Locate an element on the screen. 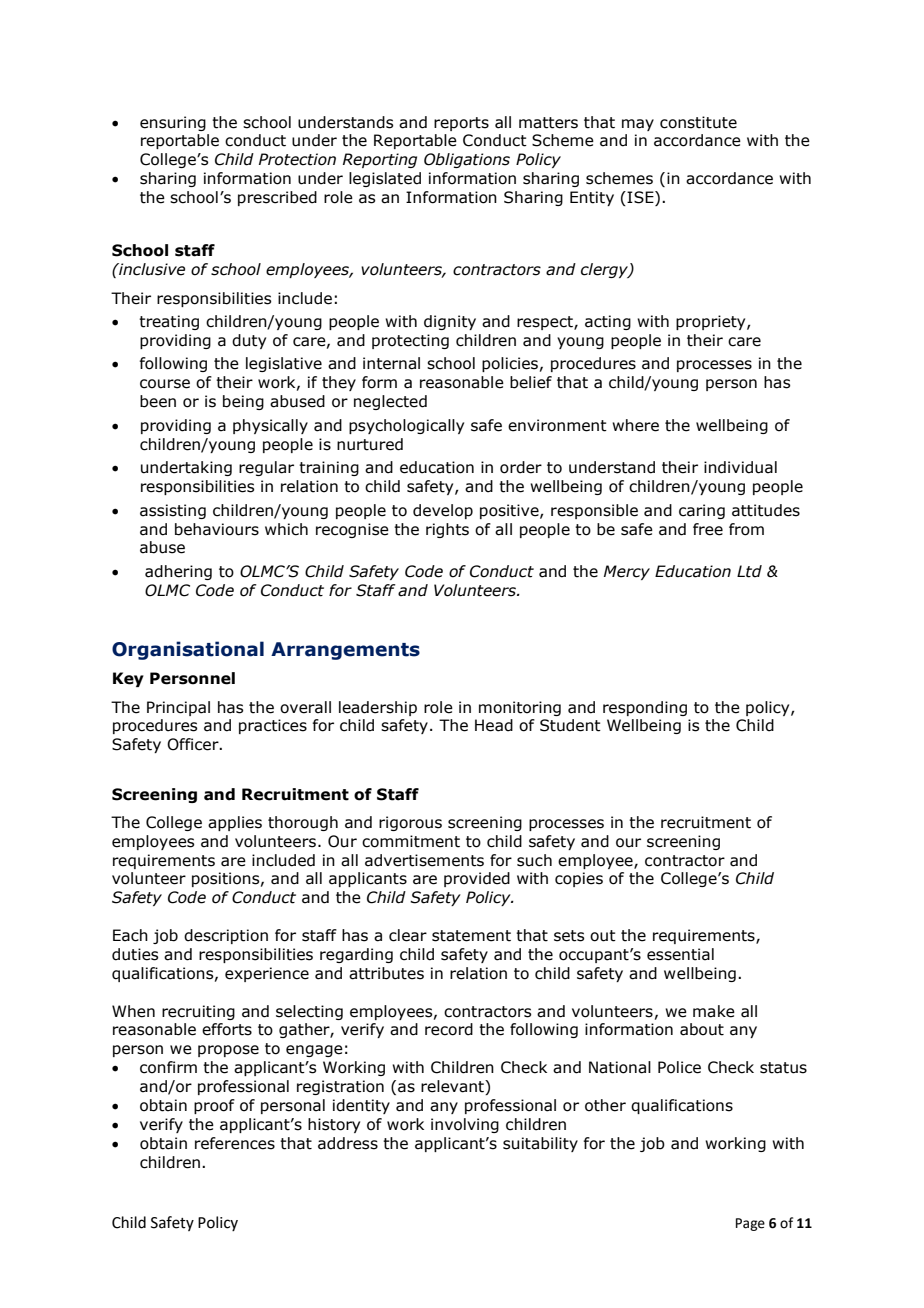 The width and height of the screenshot is (924, 1308). where is located at coordinates (635, 425).
